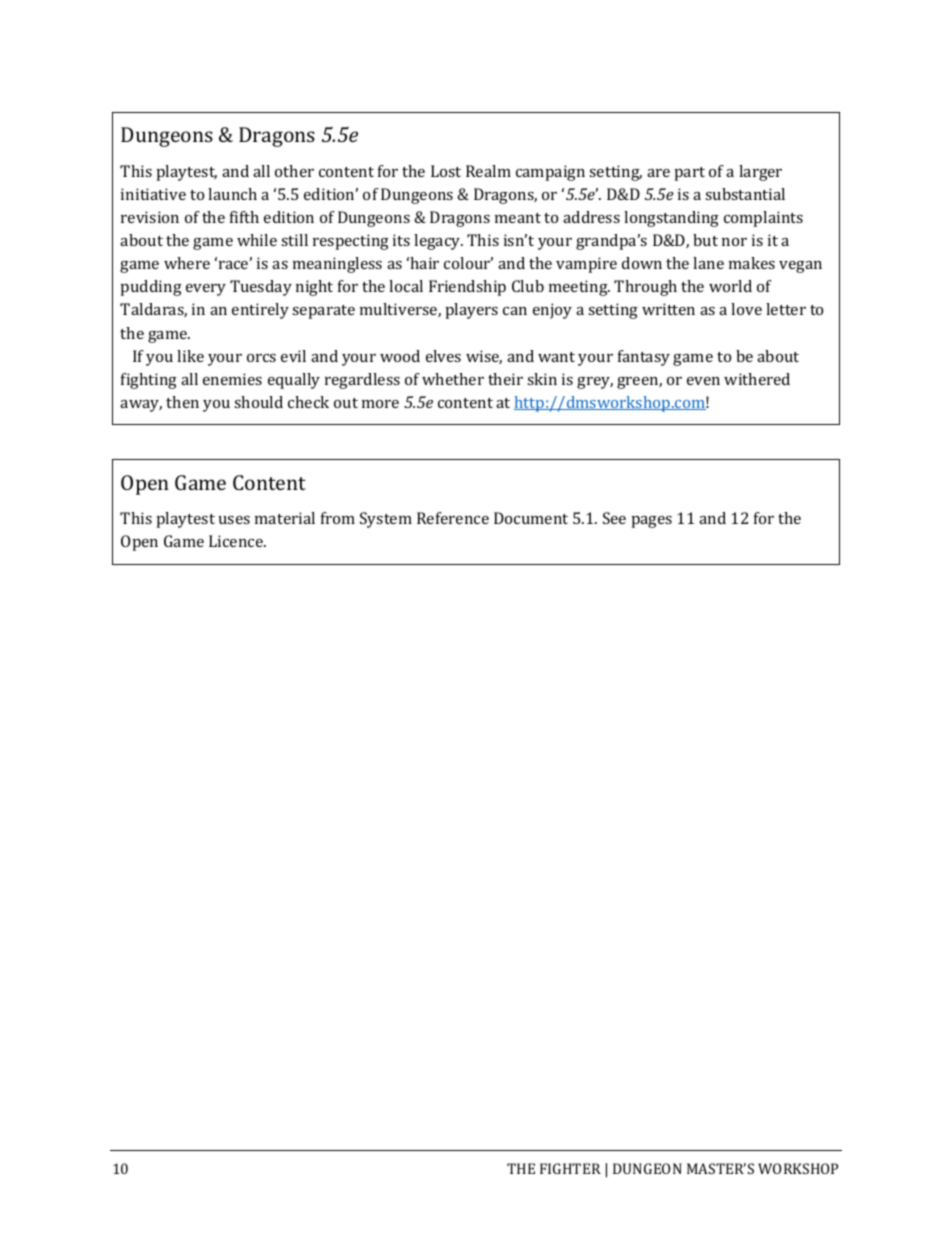  I want to click on See, so click(614, 518).
